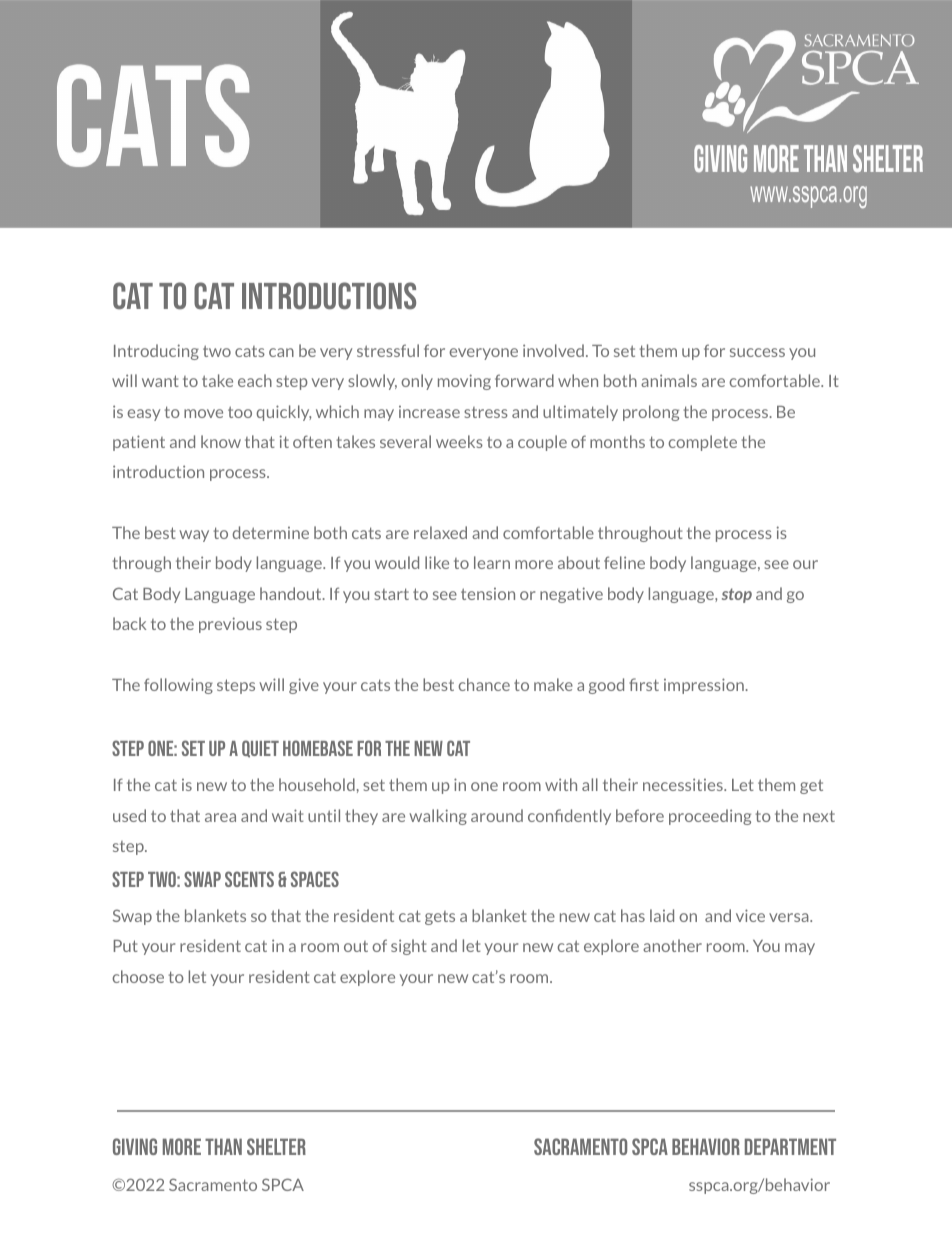 The image size is (952, 1233). Describe the element at coordinates (757, 352) in the screenshot. I see `success` at that location.
